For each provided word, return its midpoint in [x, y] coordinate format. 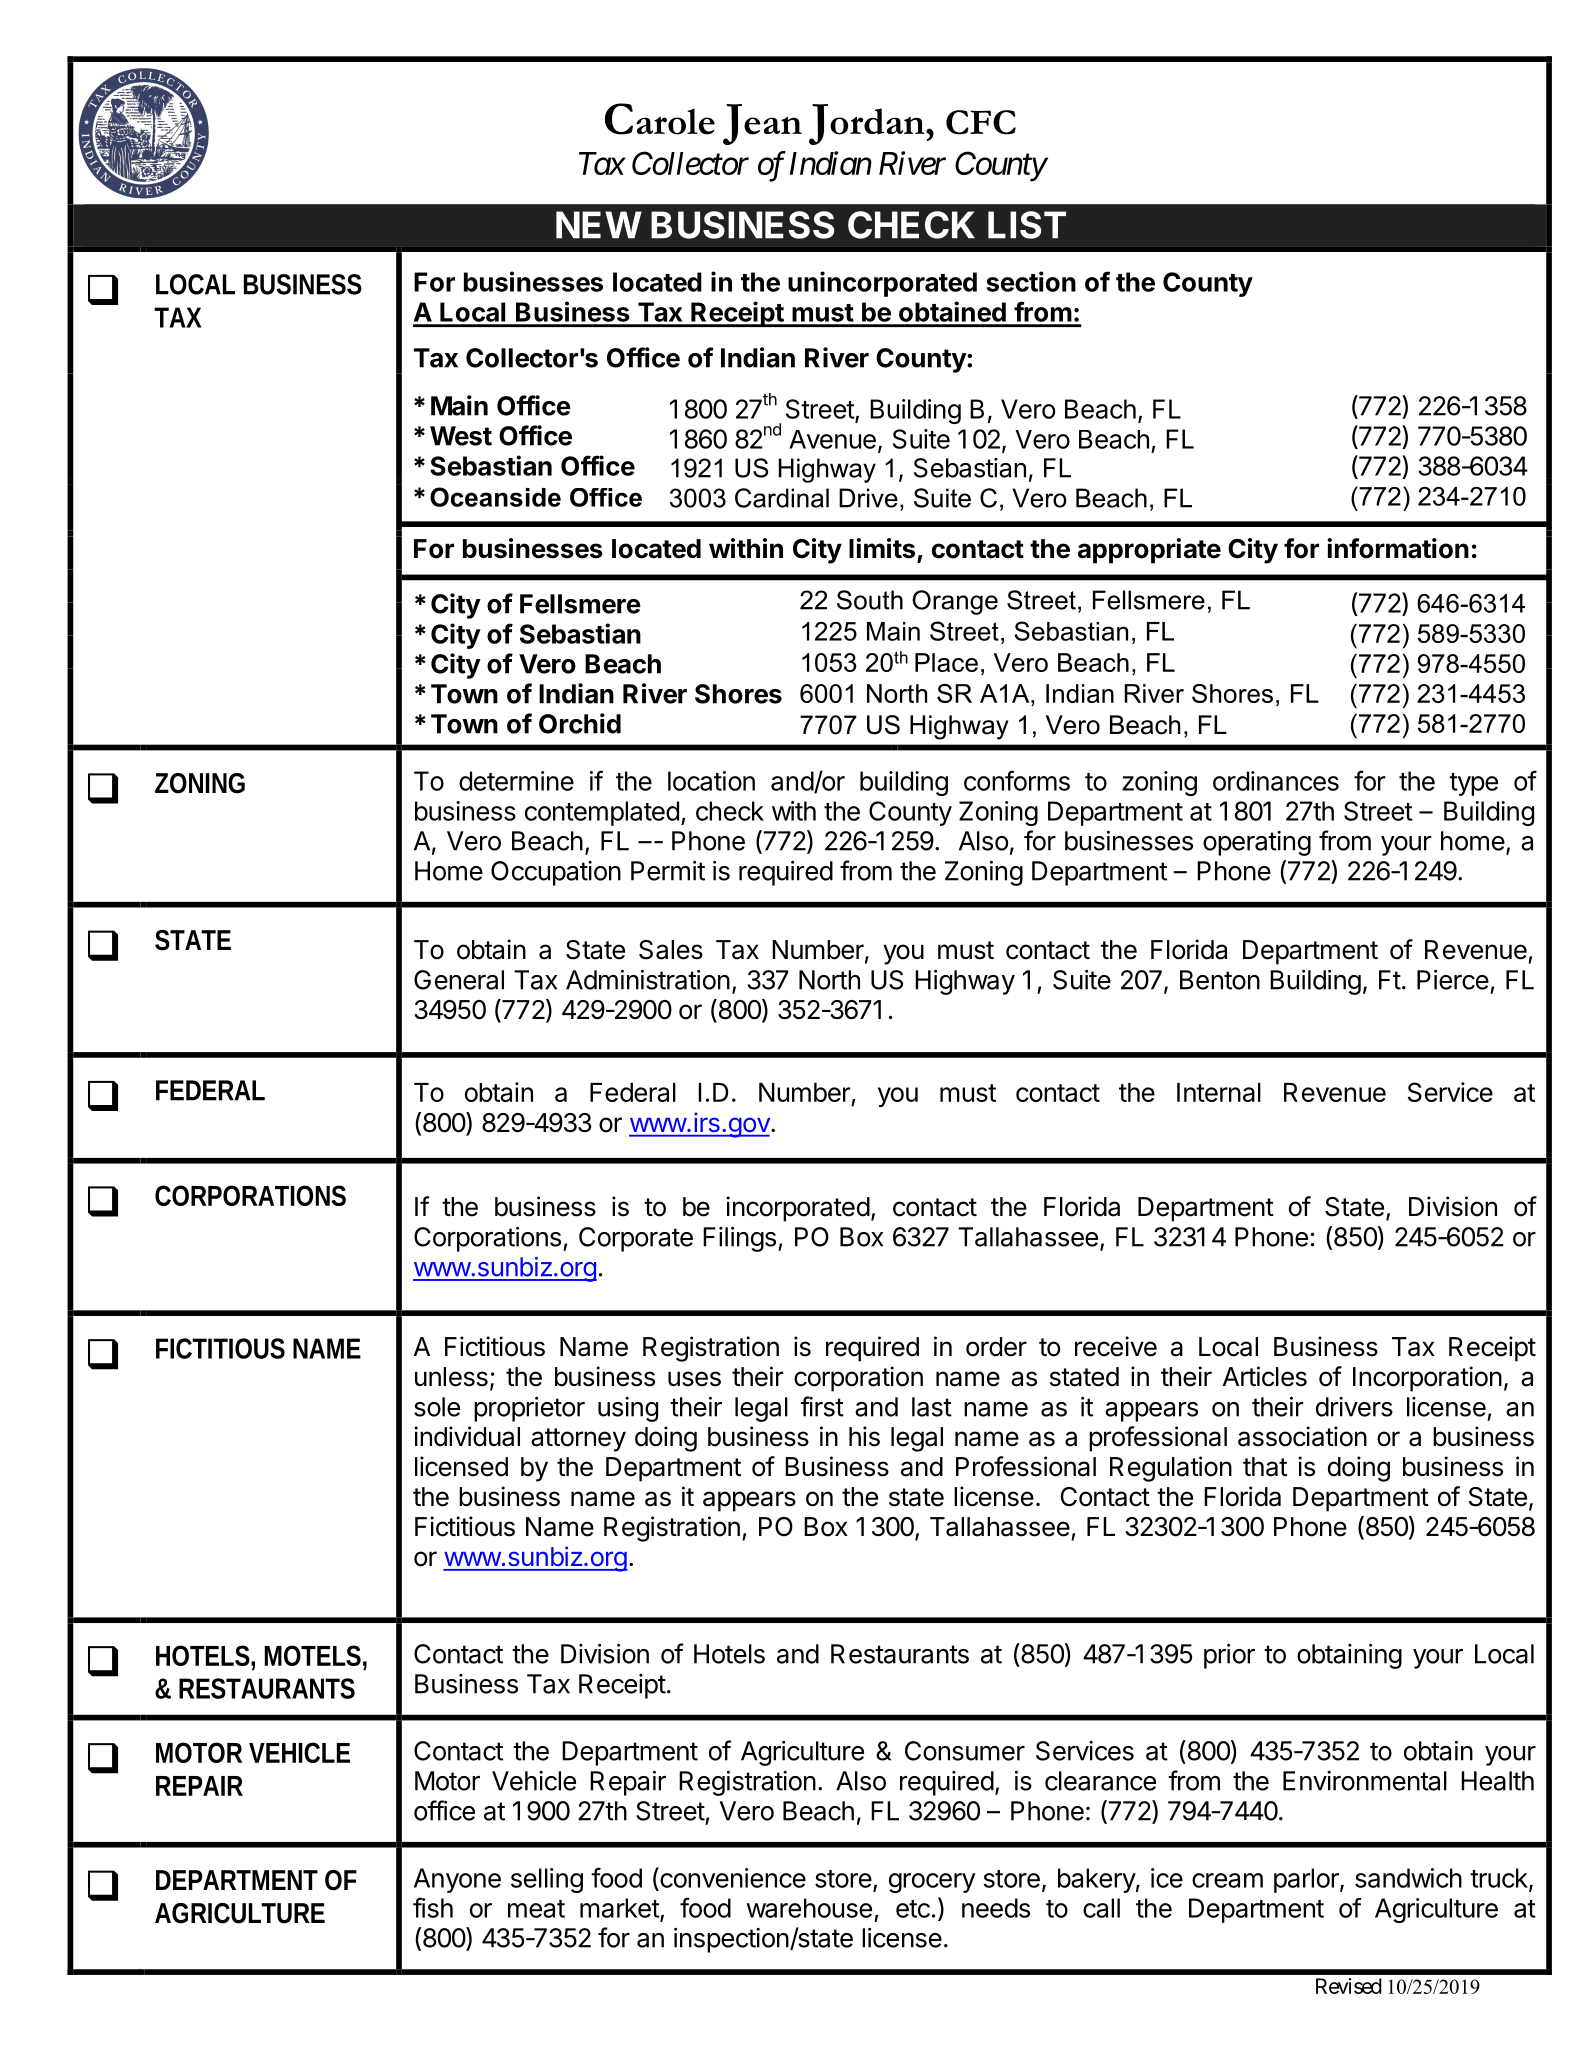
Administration [648, 980]
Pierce [1453, 980]
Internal [1219, 1092]
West [461, 436]
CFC [981, 122]
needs [996, 1908]
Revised [1349, 1986]
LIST [1027, 225]
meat [536, 1909]
